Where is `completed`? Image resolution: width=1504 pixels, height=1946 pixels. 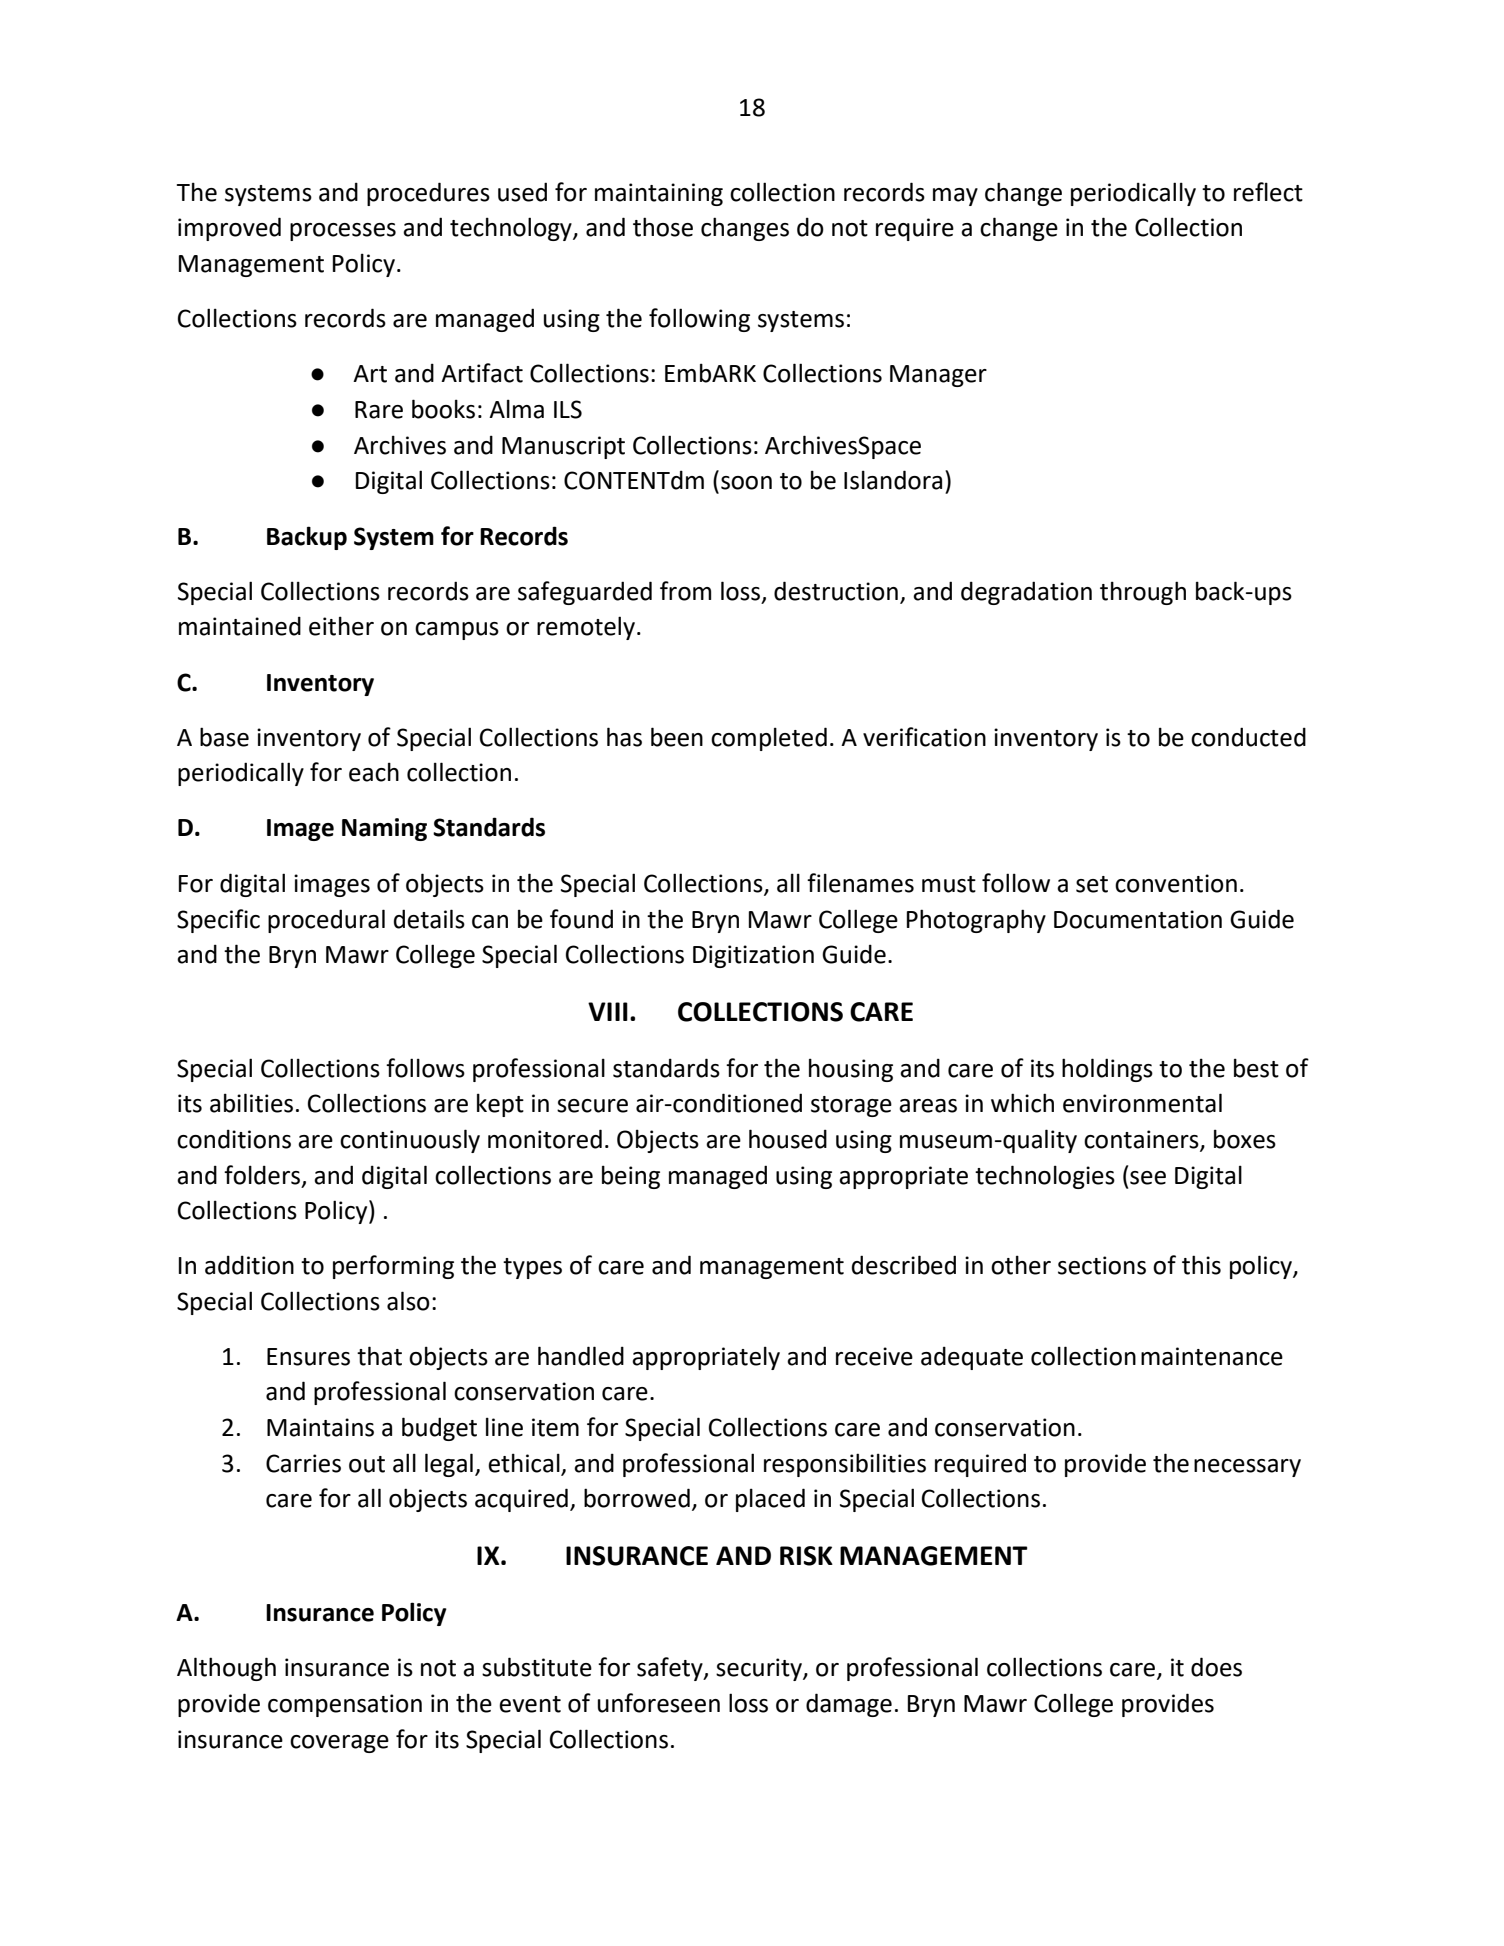
completed is located at coordinates (769, 739).
